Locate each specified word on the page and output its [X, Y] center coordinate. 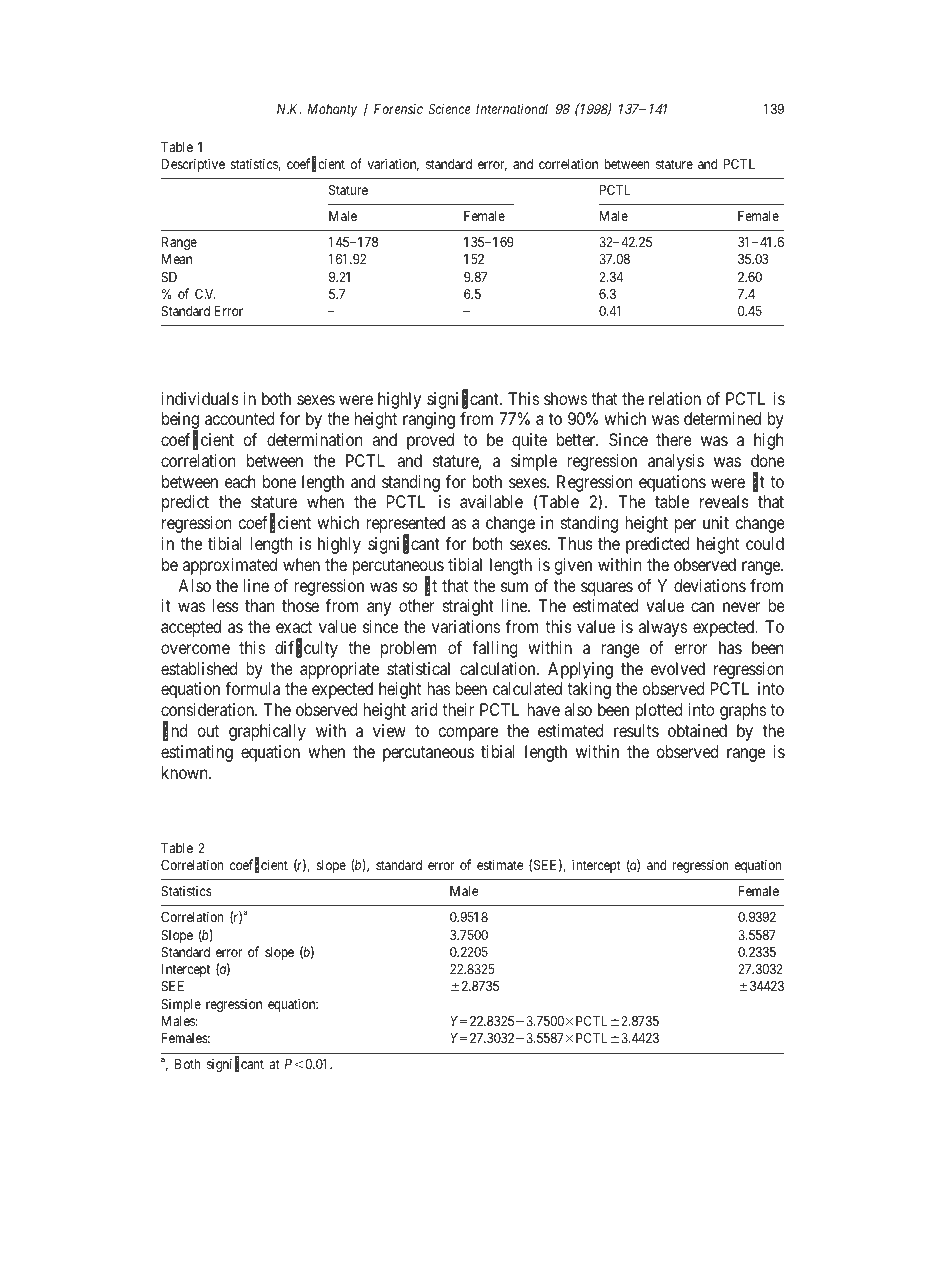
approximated [230, 566]
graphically [267, 732]
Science [450, 108]
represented [405, 526]
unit [716, 522]
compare [468, 734]
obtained [697, 730]
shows [565, 398]
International [512, 108]
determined [722, 418]
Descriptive [193, 165]
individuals [200, 398]
